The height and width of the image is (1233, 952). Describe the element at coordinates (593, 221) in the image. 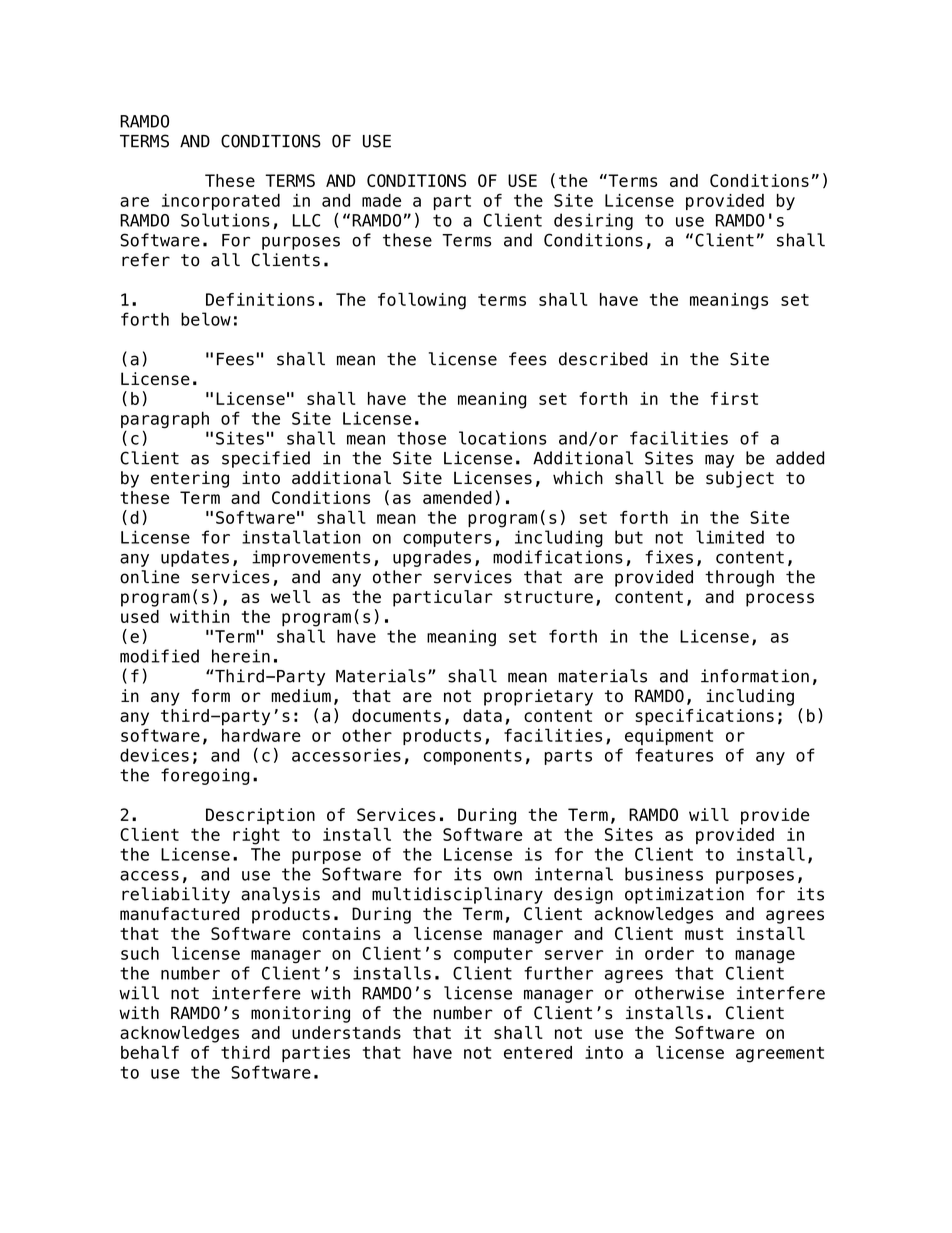

I see `desiring` at that location.
